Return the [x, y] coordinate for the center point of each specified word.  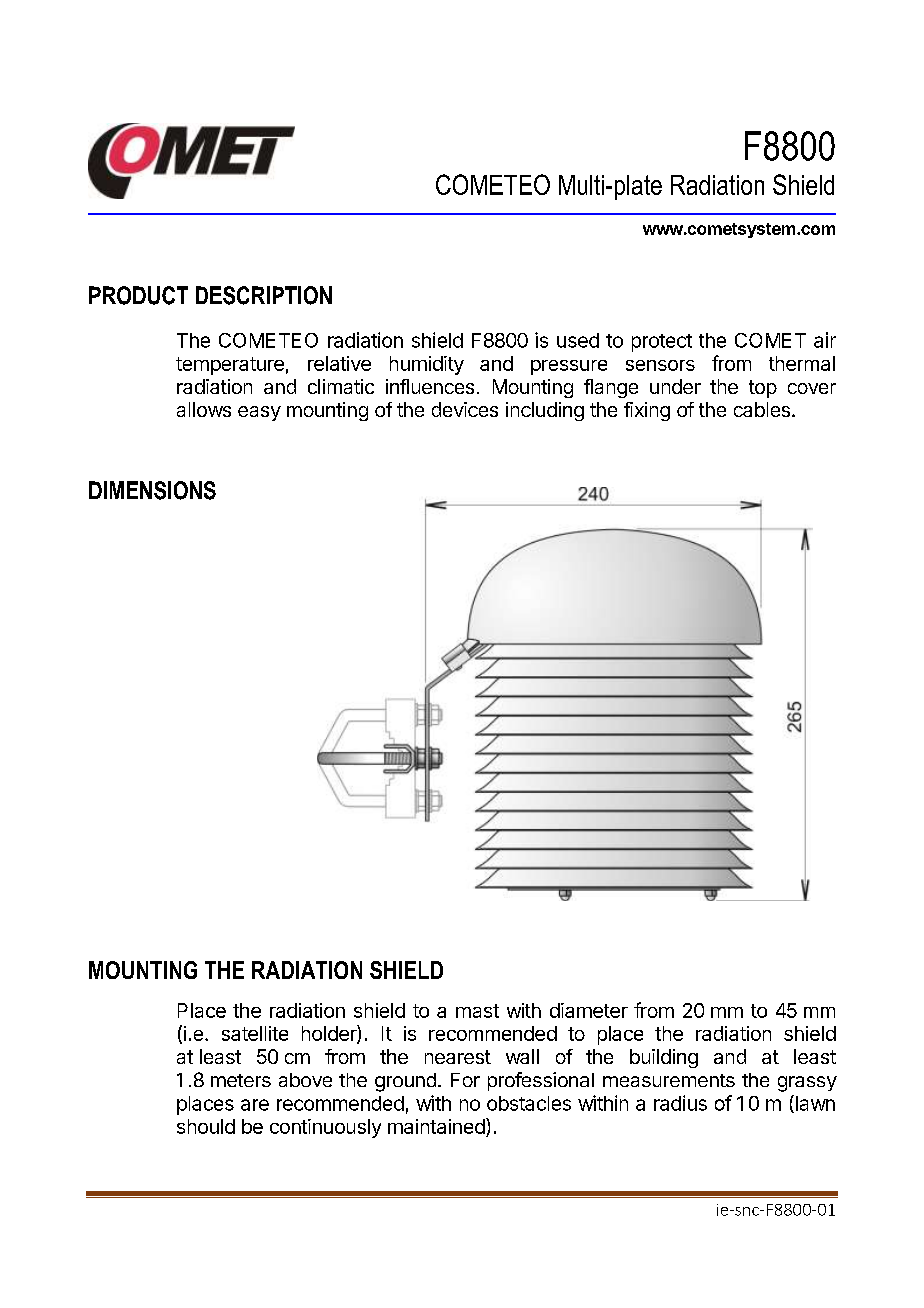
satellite [255, 1033]
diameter [589, 1010]
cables [762, 409]
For [465, 1080]
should [206, 1126]
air [825, 340]
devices [465, 409]
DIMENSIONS [152, 490]
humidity [427, 365]
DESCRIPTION [264, 295]
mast [477, 1011]
